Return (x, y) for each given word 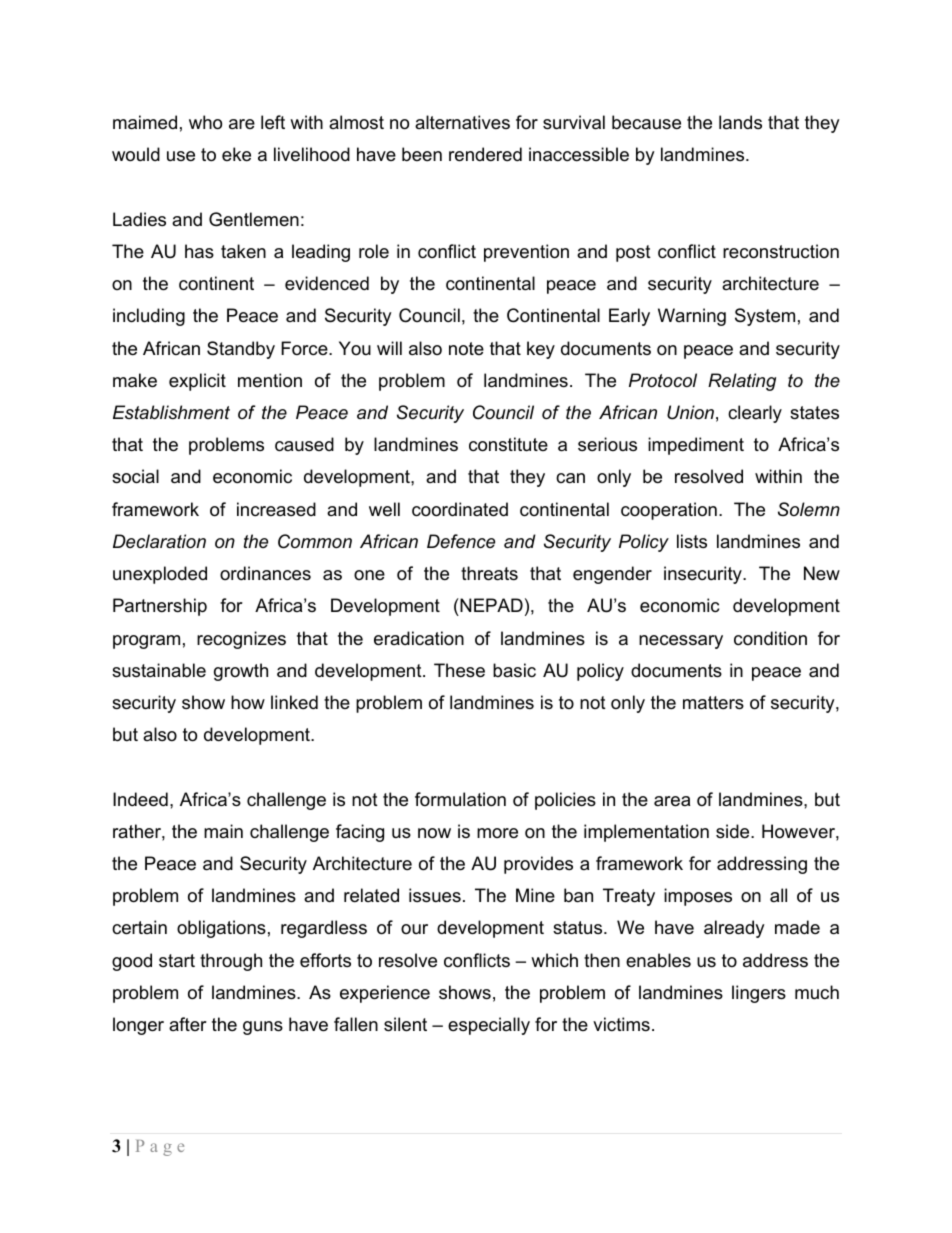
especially (489, 1026)
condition (770, 638)
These (459, 670)
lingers (759, 994)
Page (160, 1148)
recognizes (241, 640)
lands (740, 122)
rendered (485, 154)
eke (236, 154)
